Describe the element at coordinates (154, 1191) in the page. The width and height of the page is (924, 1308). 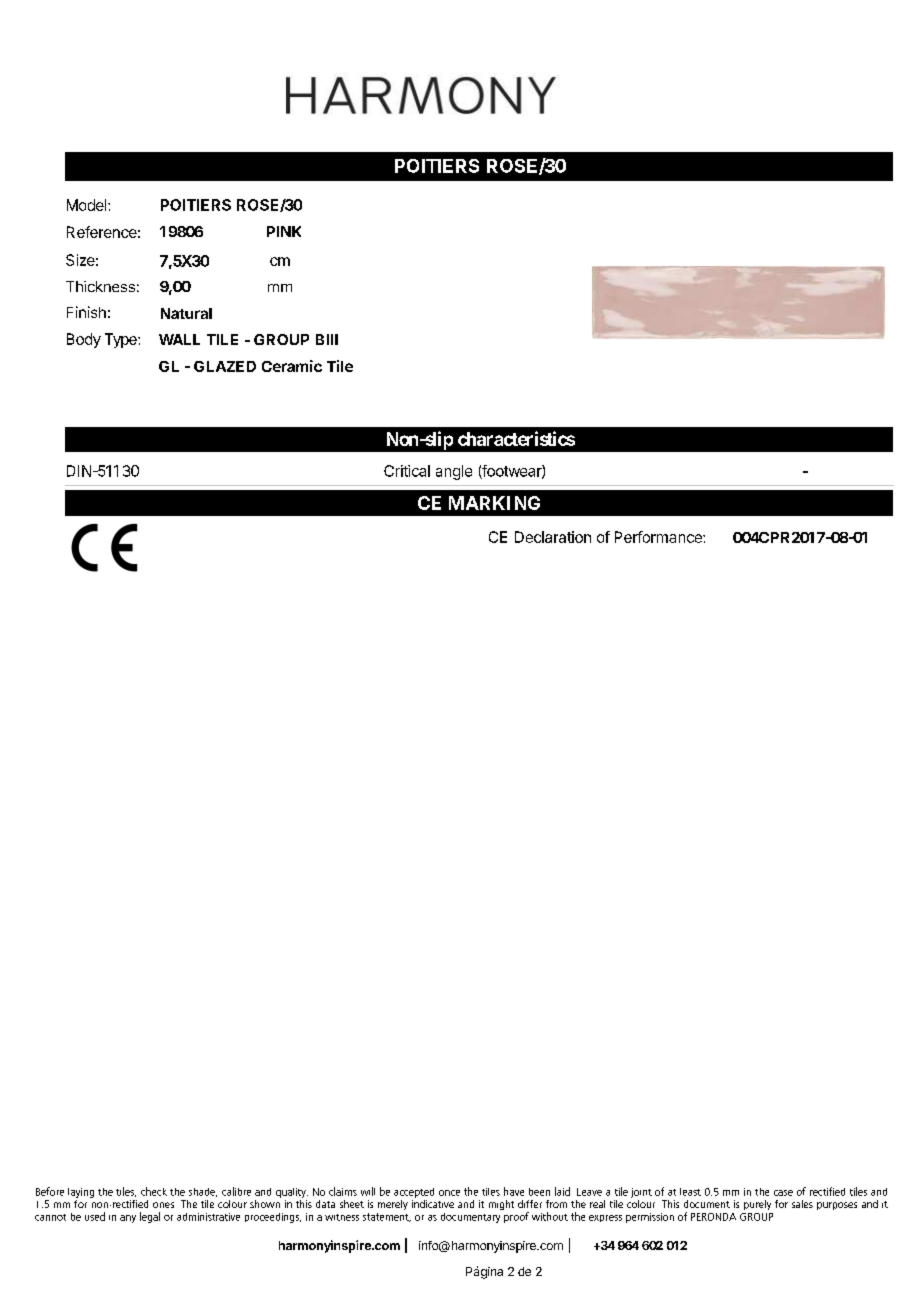
I see `check` at that location.
